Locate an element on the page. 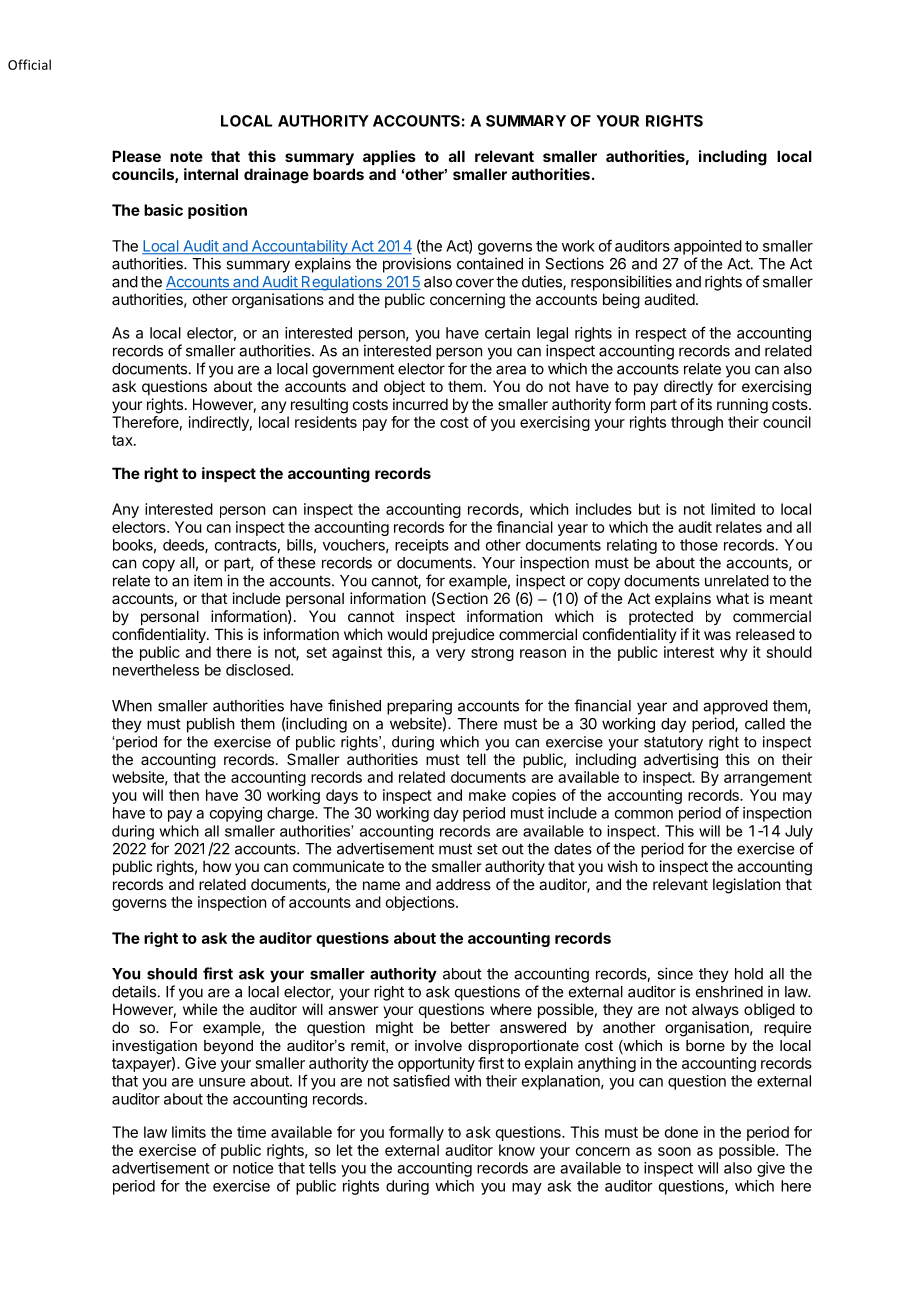 This document has width=924, height=1308. provisions is located at coordinates (417, 265).
